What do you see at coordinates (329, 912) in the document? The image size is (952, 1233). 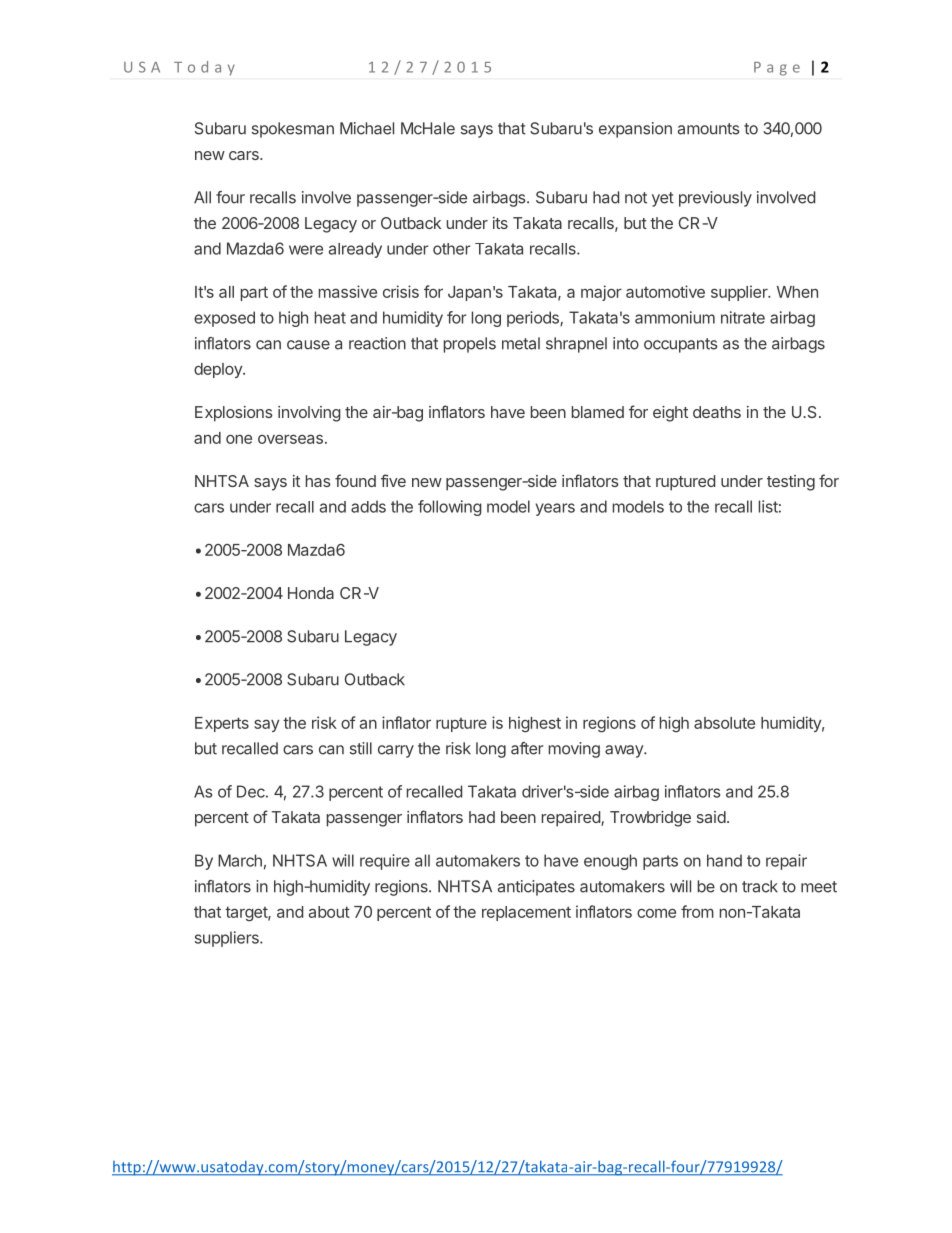 I see `about` at bounding box center [329, 912].
